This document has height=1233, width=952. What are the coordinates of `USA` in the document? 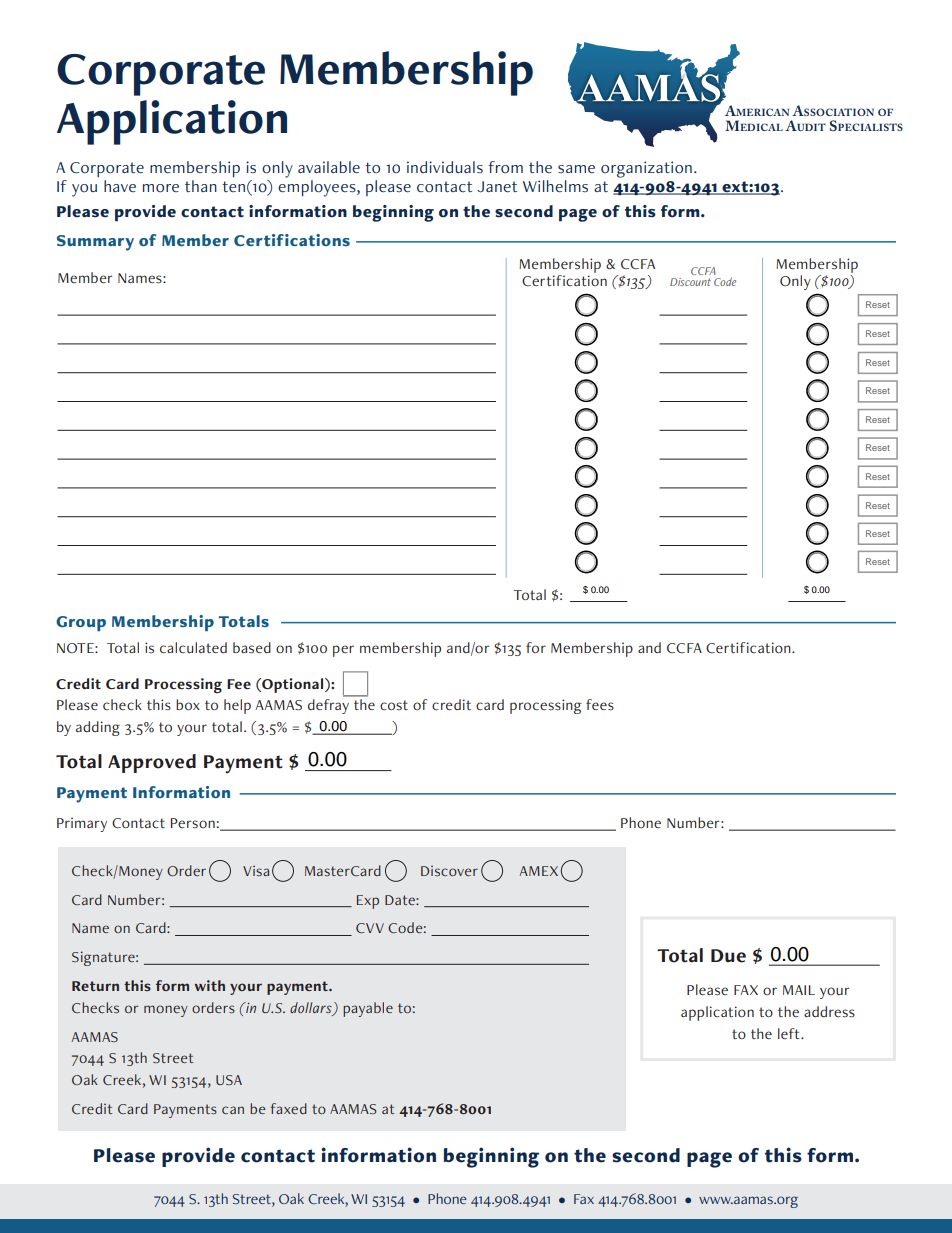 It's located at (229, 1080).
